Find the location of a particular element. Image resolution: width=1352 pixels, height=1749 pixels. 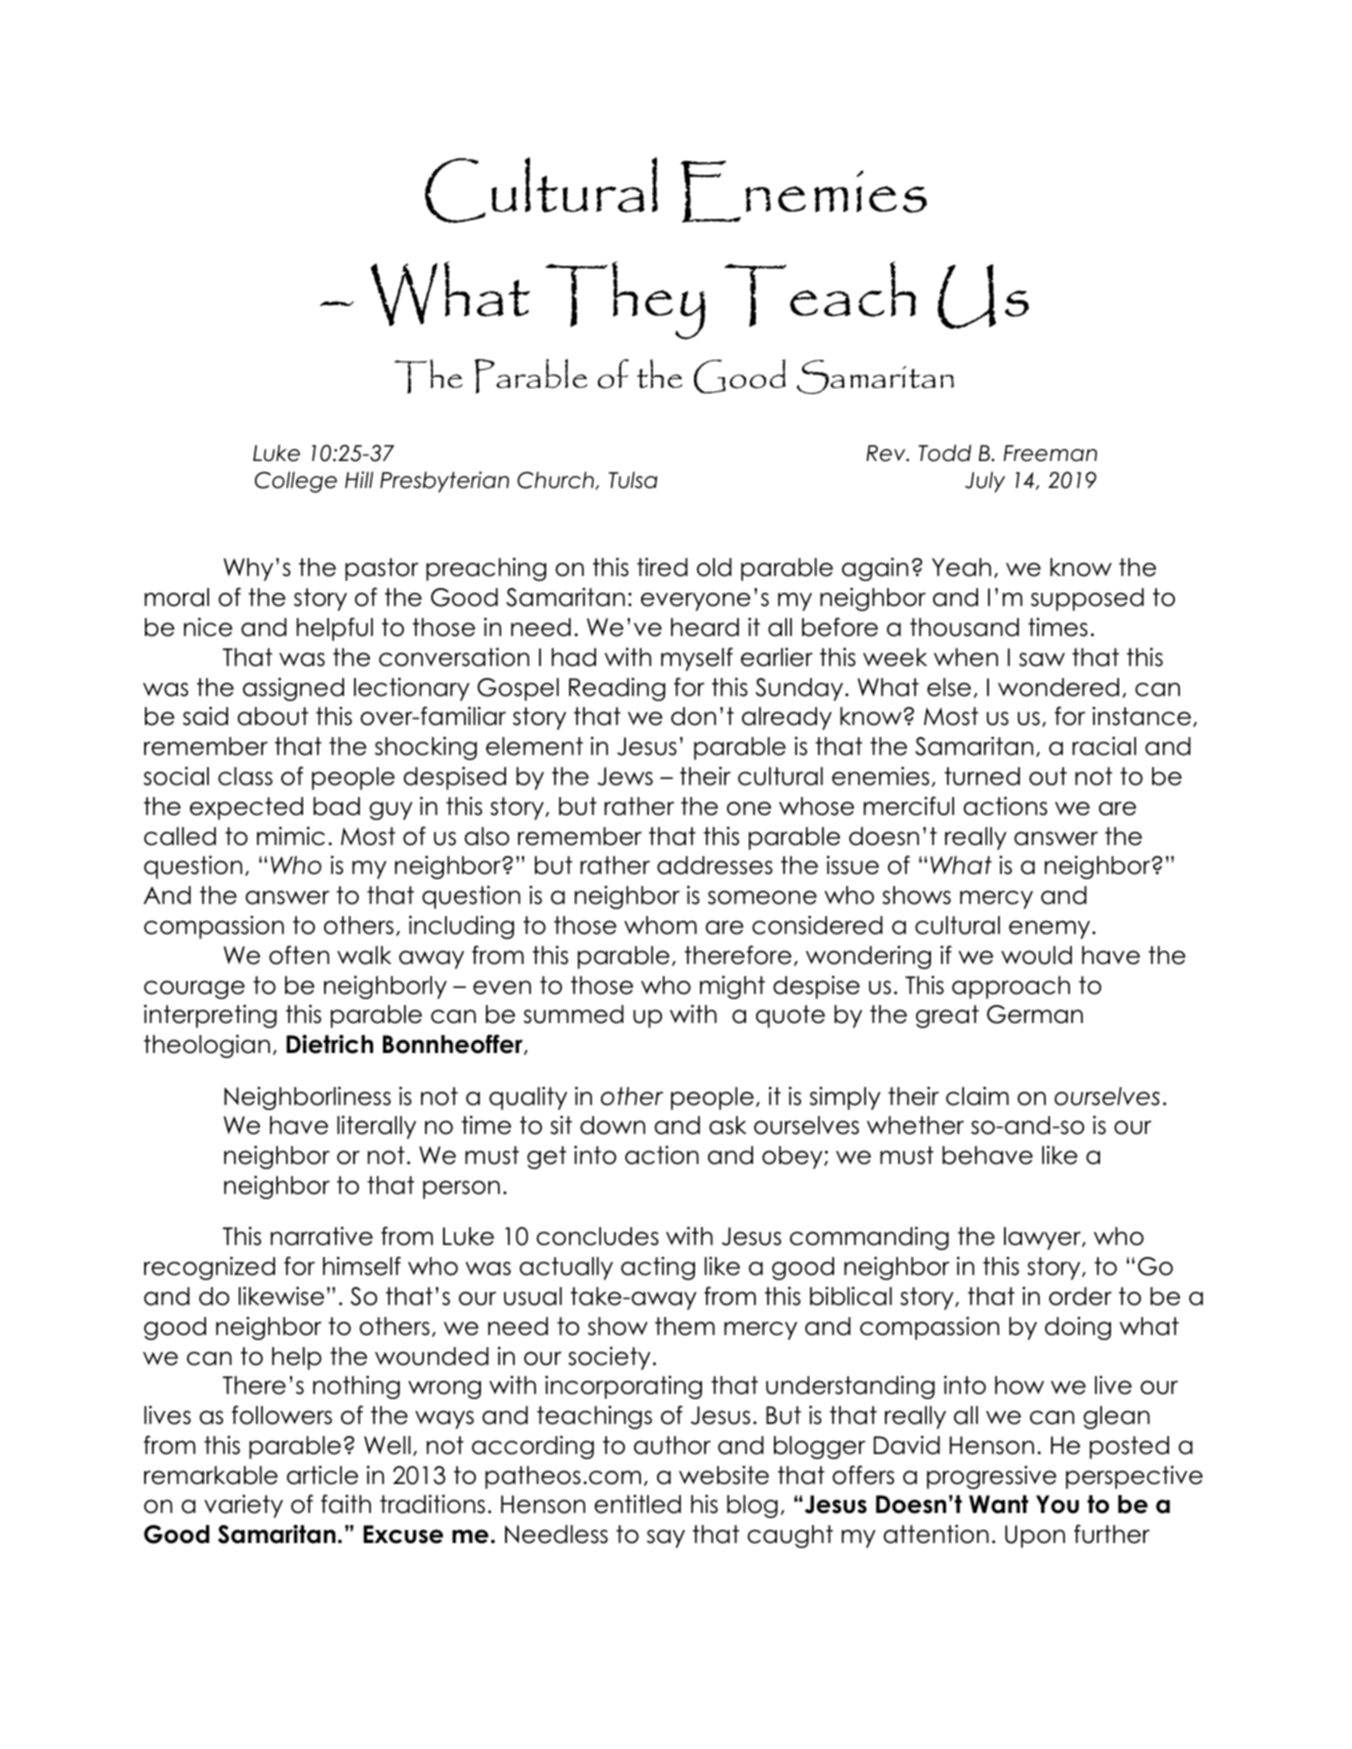

wondered is located at coordinates (1058, 687).
